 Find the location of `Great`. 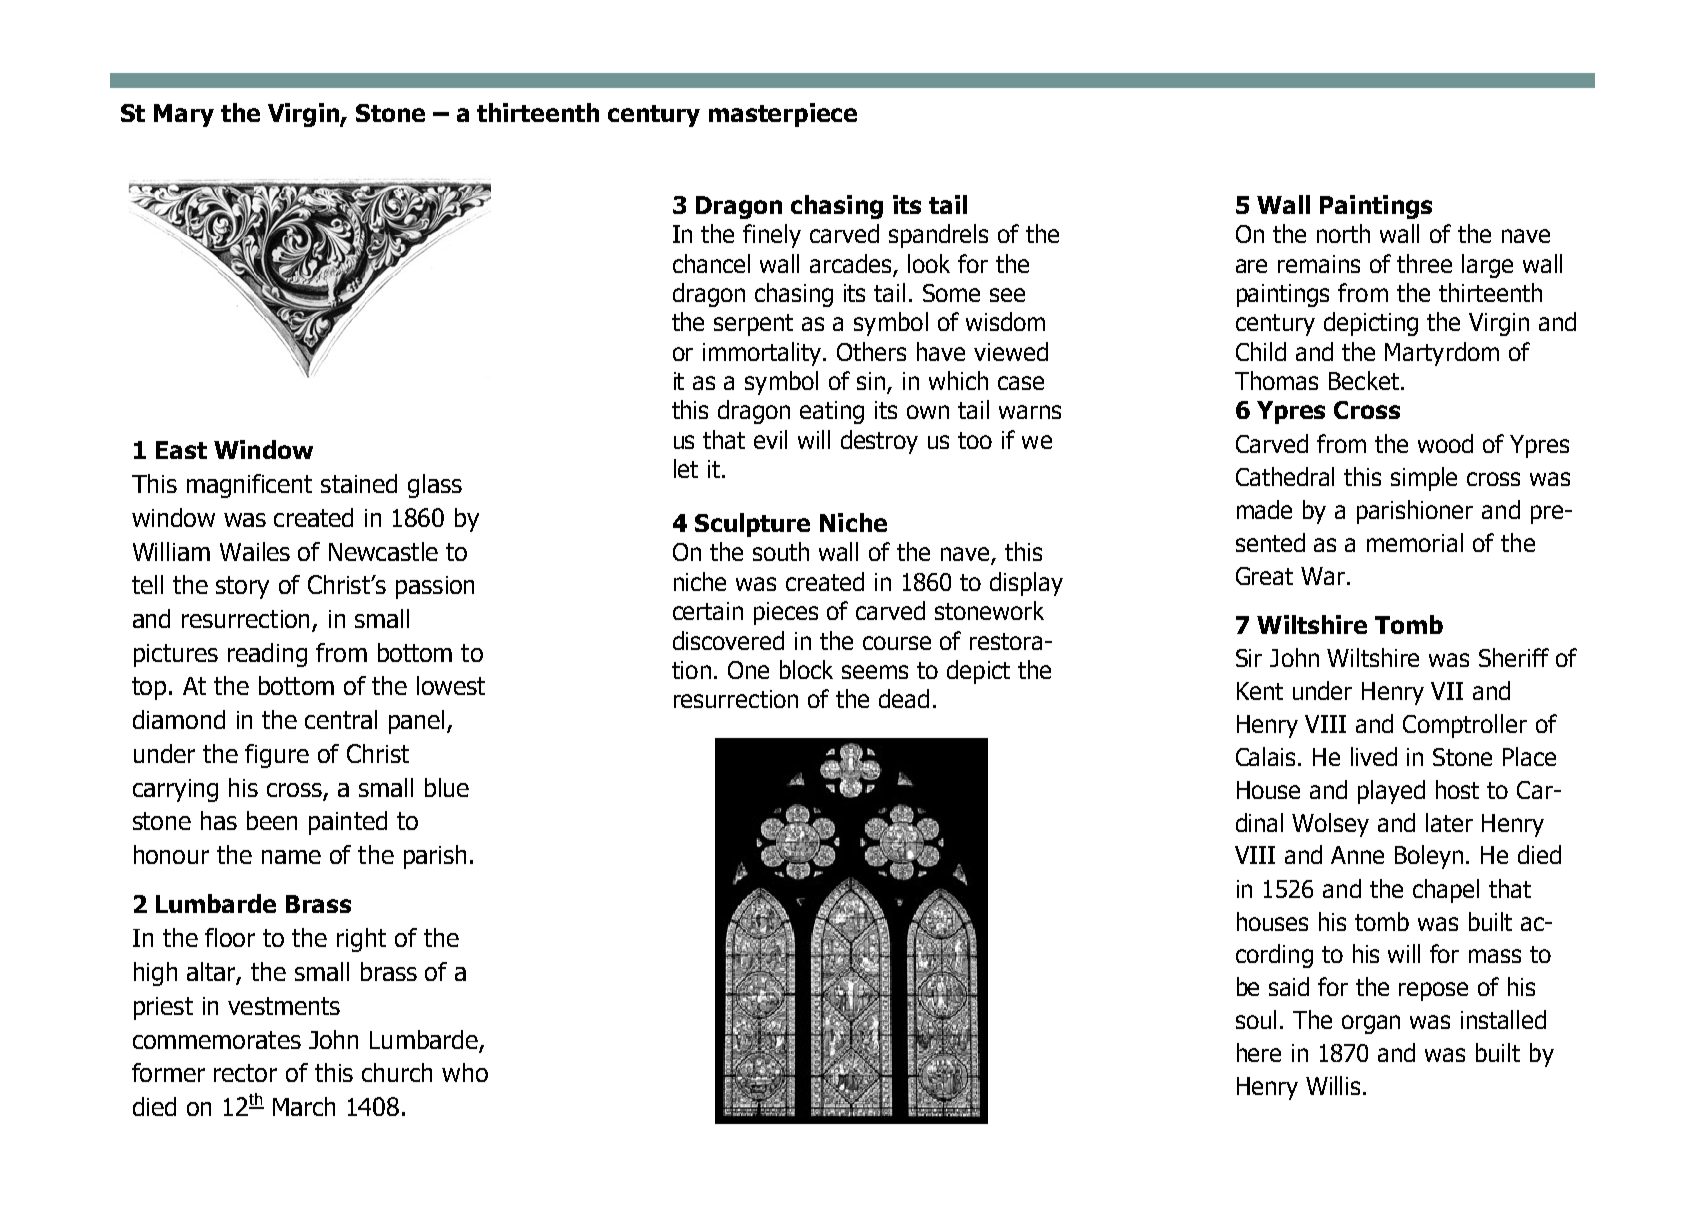

Great is located at coordinates (1264, 576).
